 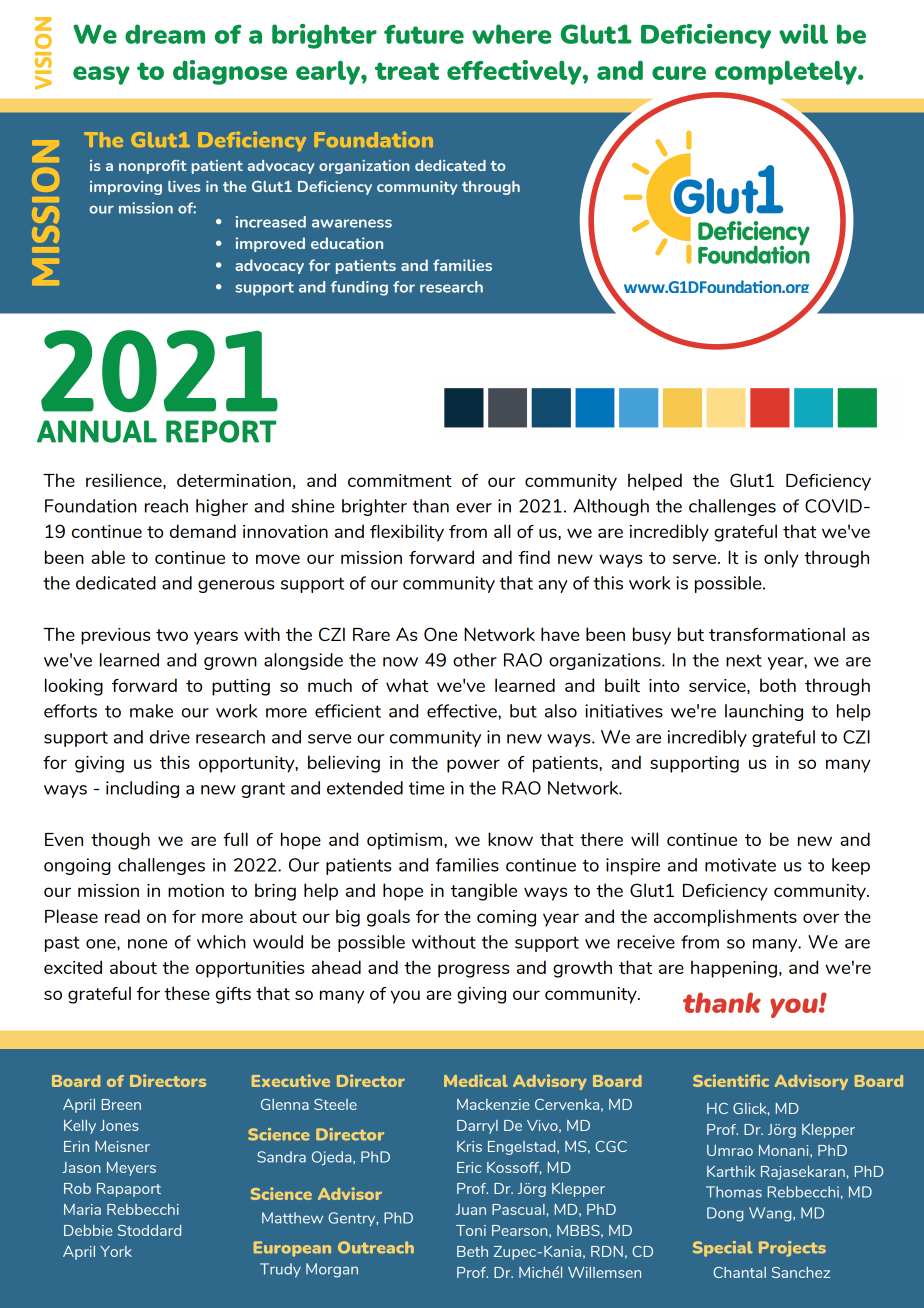 What do you see at coordinates (471, 1230) in the page?
I see `Toni` at bounding box center [471, 1230].
